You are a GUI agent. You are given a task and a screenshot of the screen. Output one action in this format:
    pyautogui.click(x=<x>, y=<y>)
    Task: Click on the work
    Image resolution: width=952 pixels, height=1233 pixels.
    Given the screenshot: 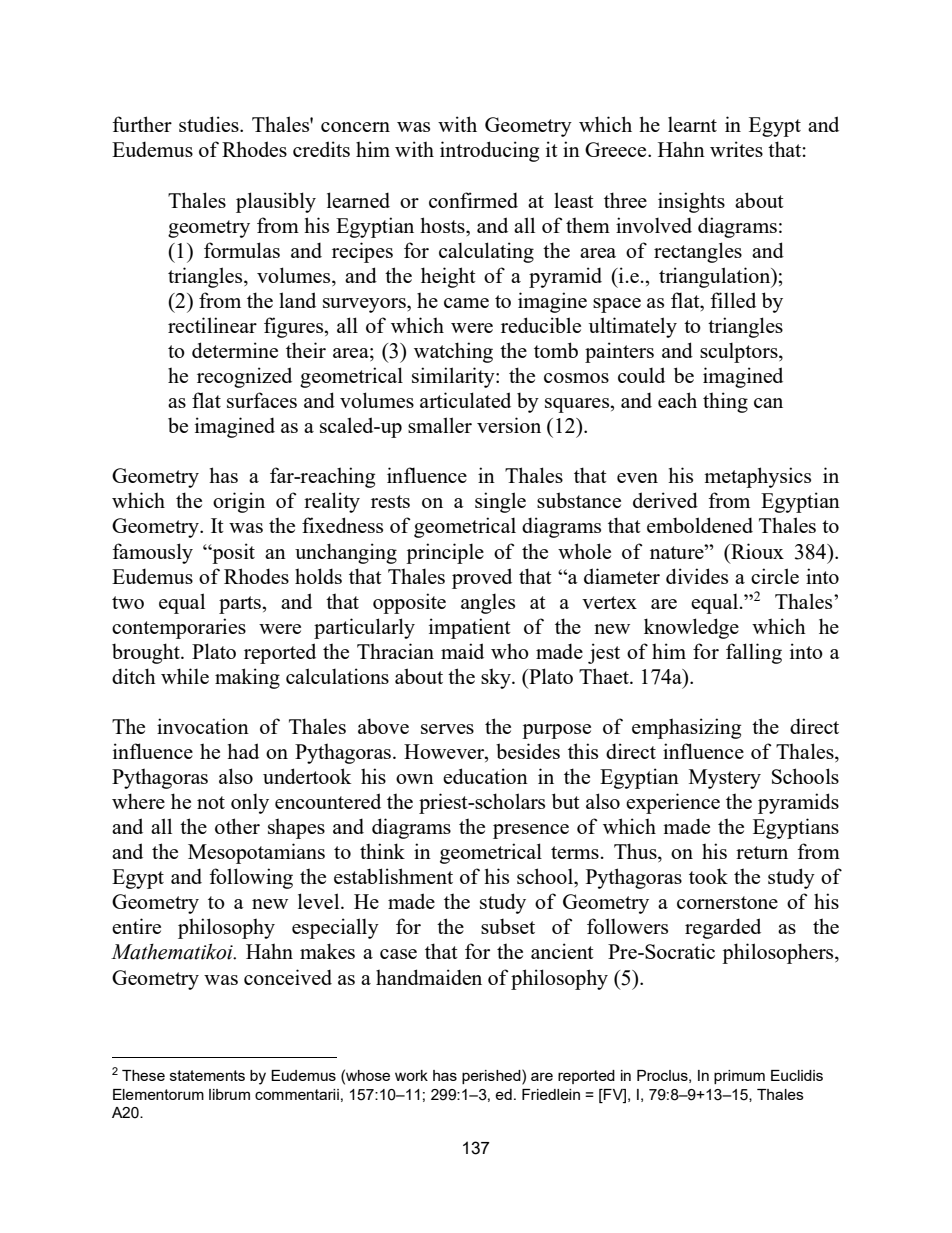 What is the action you would take?
    pyautogui.click(x=411, y=1075)
